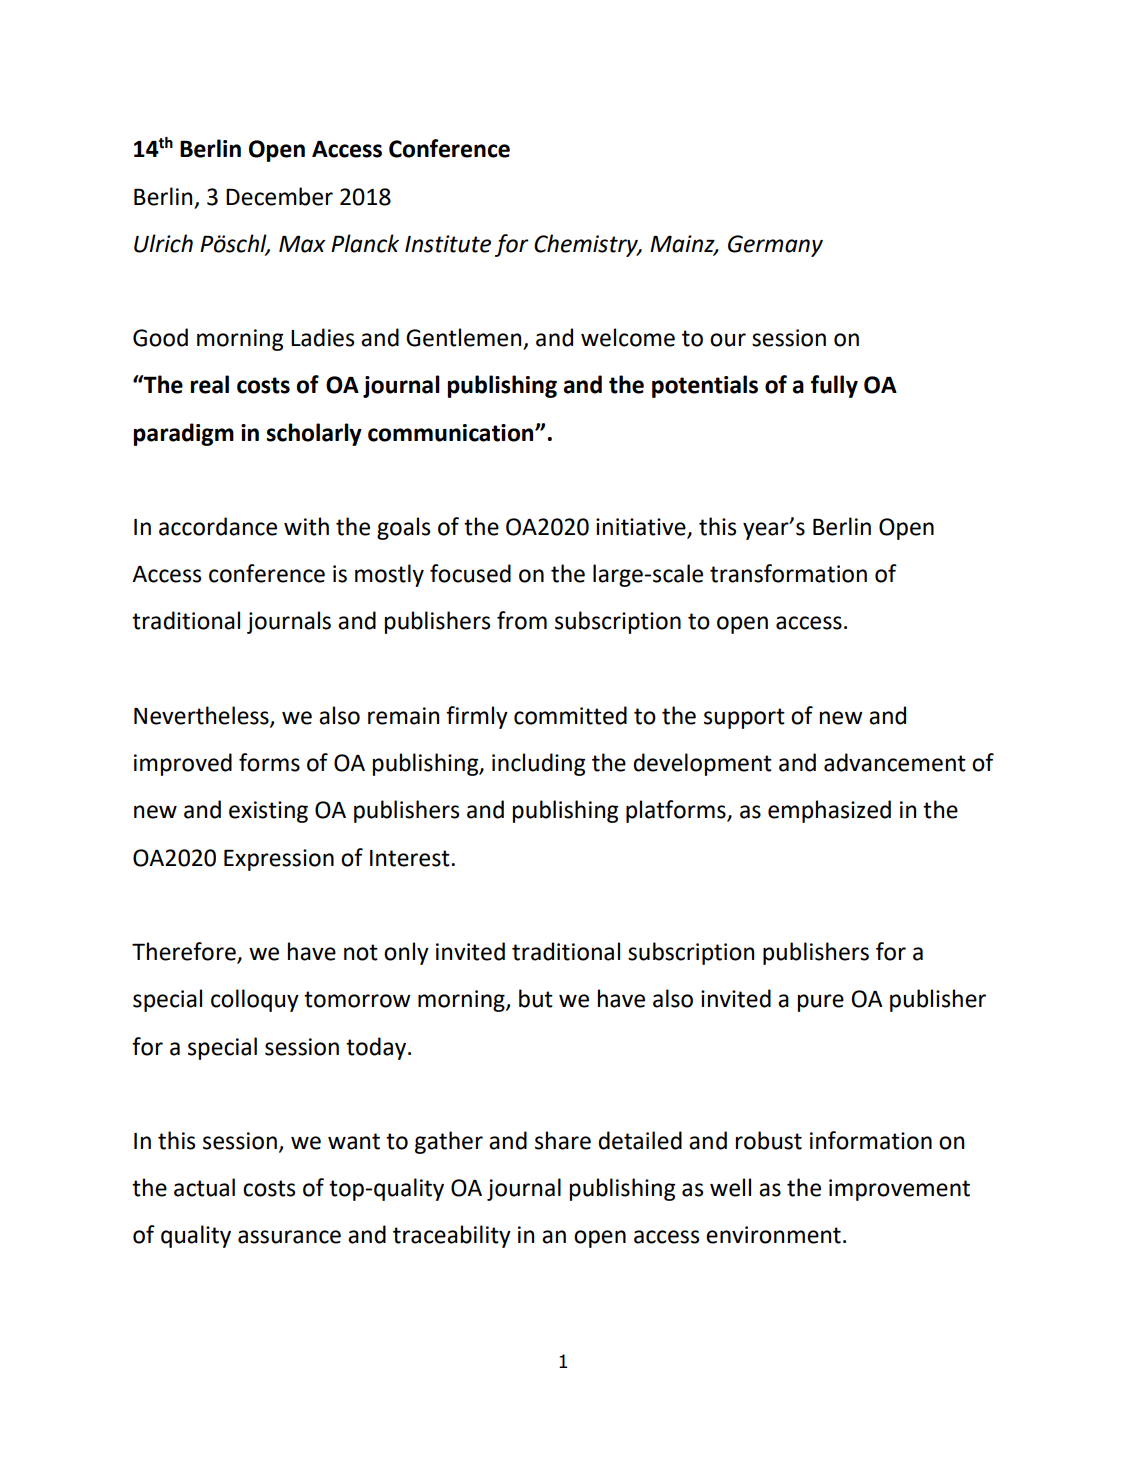  Describe the element at coordinates (775, 246) in the document. I see `Germany` at that location.
